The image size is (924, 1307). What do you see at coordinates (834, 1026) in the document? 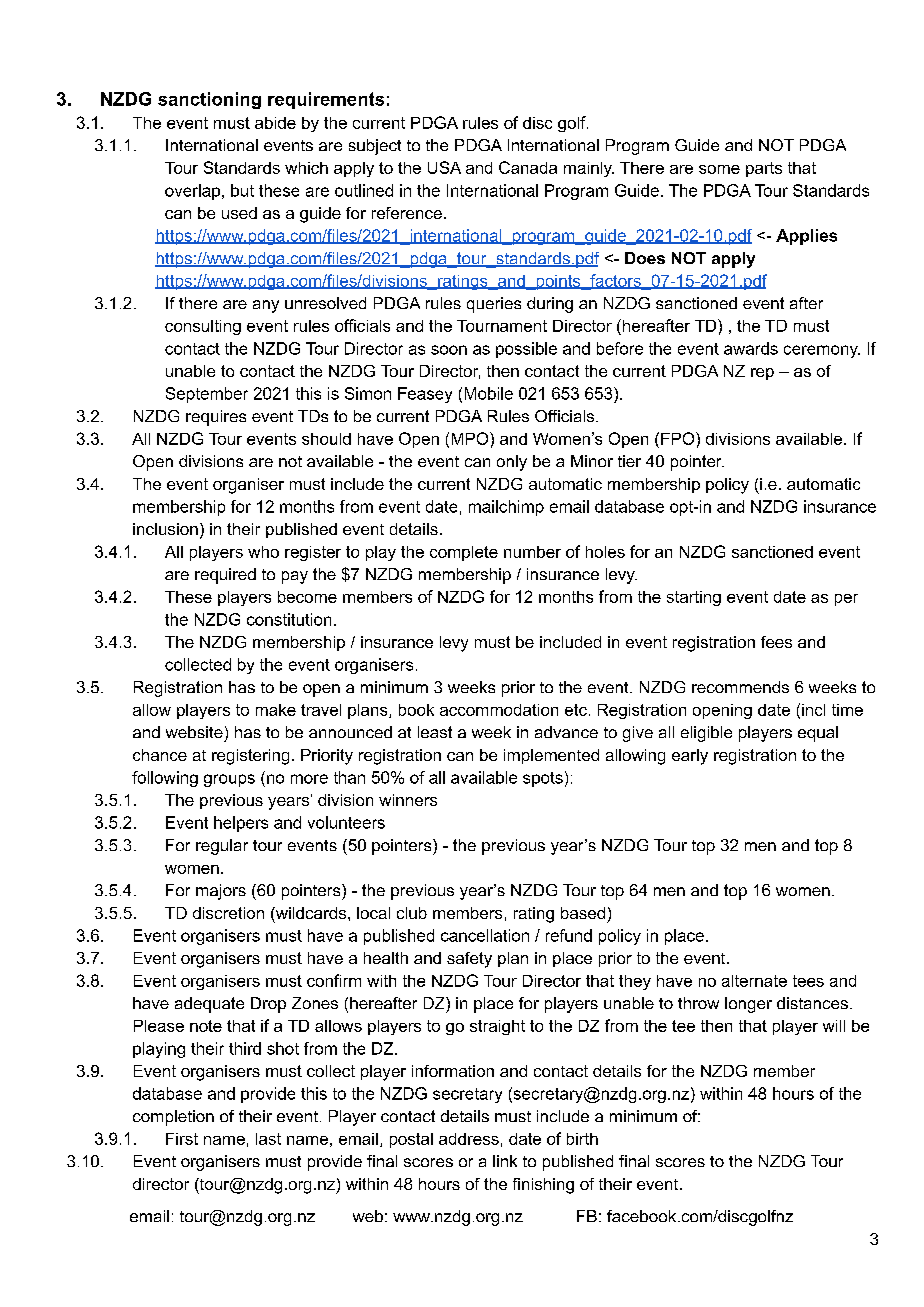
I see `will` at bounding box center [834, 1026].
